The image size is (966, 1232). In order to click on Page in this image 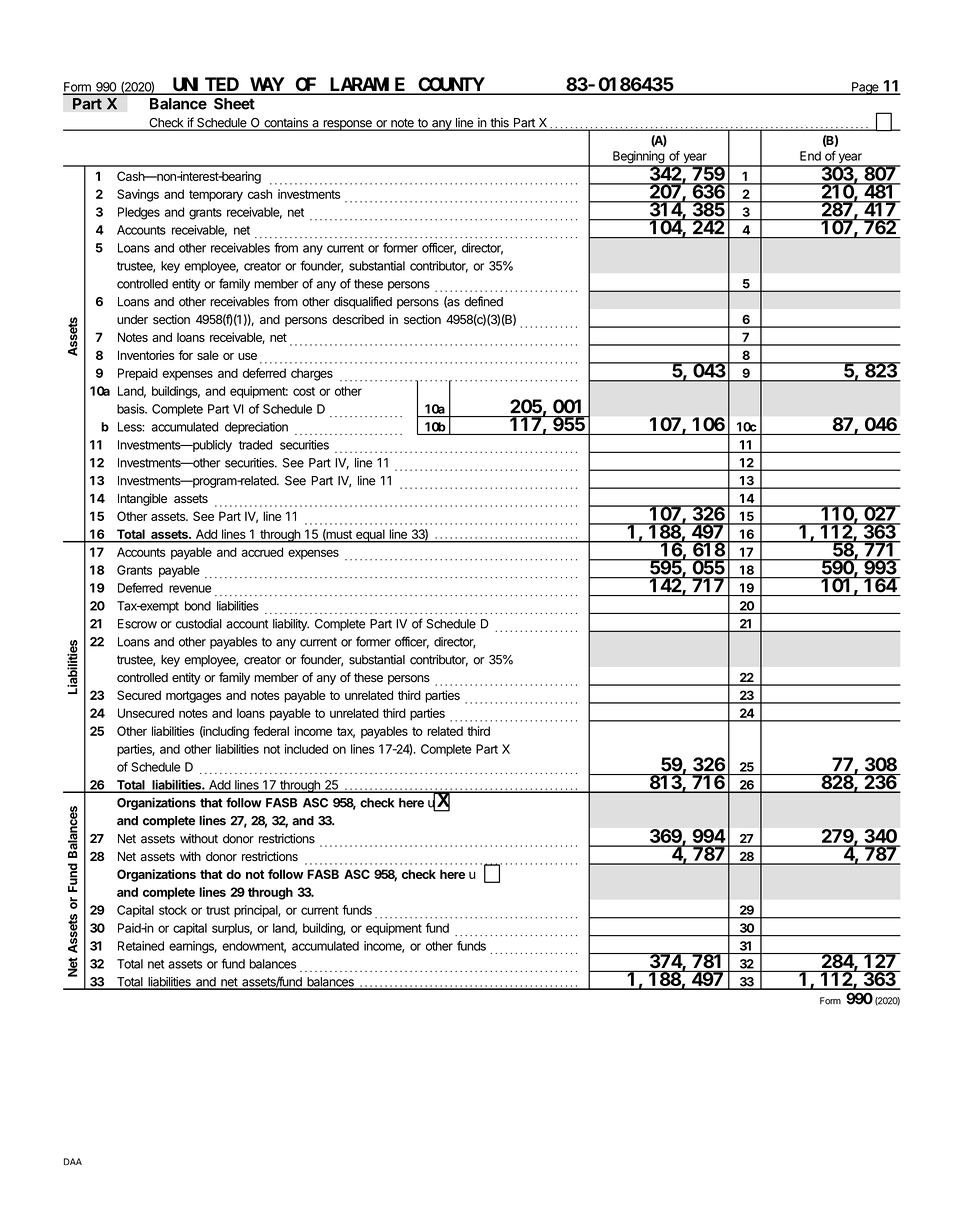, I will do `click(865, 88)`.
